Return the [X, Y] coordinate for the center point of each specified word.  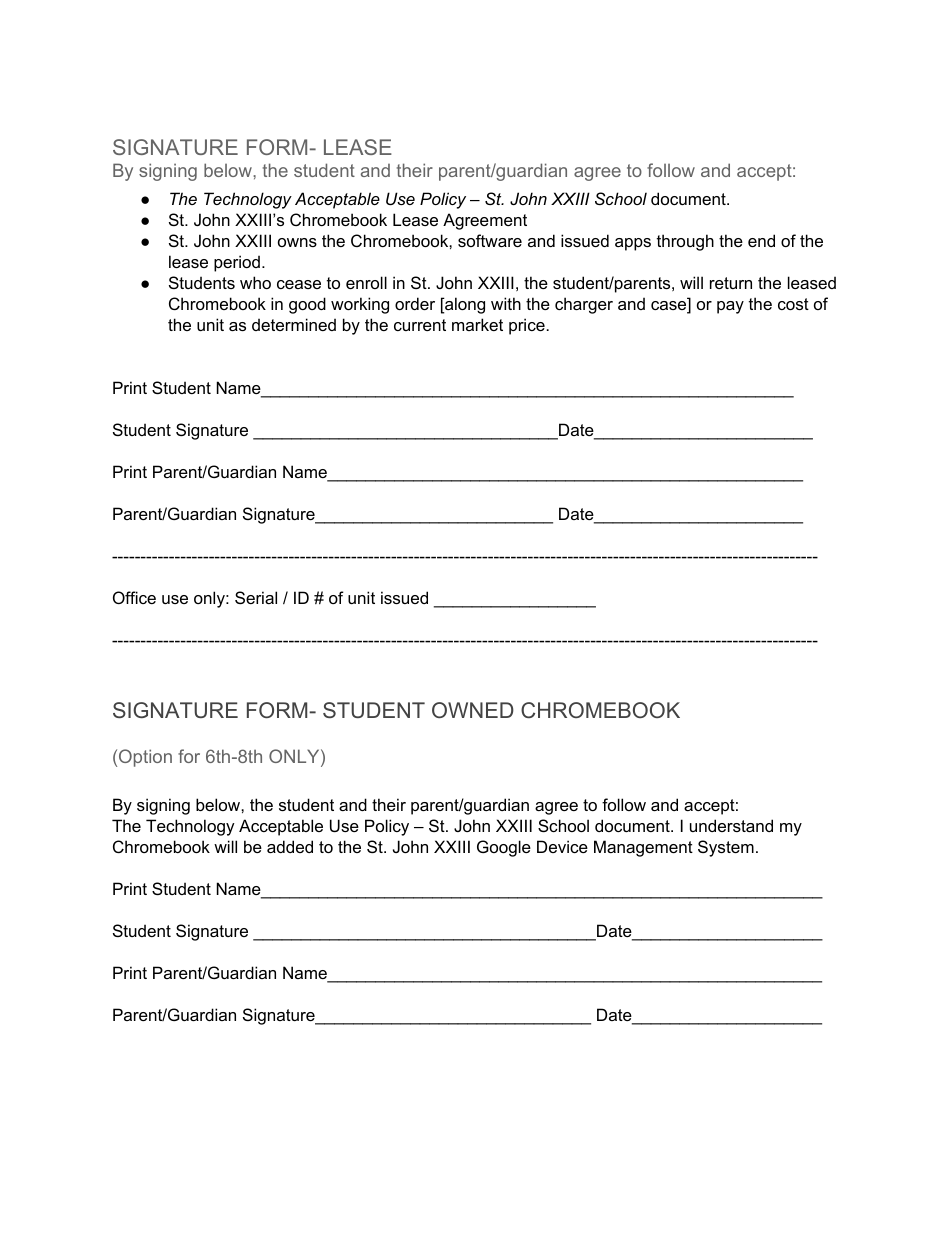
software [490, 240]
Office [134, 597]
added [290, 846]
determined [294, 324]
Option [145, 758]
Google [504, 848]
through [685, 242]
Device [562, 846]
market [477, 324]
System [726, 848]
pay [730, 307]
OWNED [473, 710]
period [237, 263]
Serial [256, 597]
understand [731, 825]
